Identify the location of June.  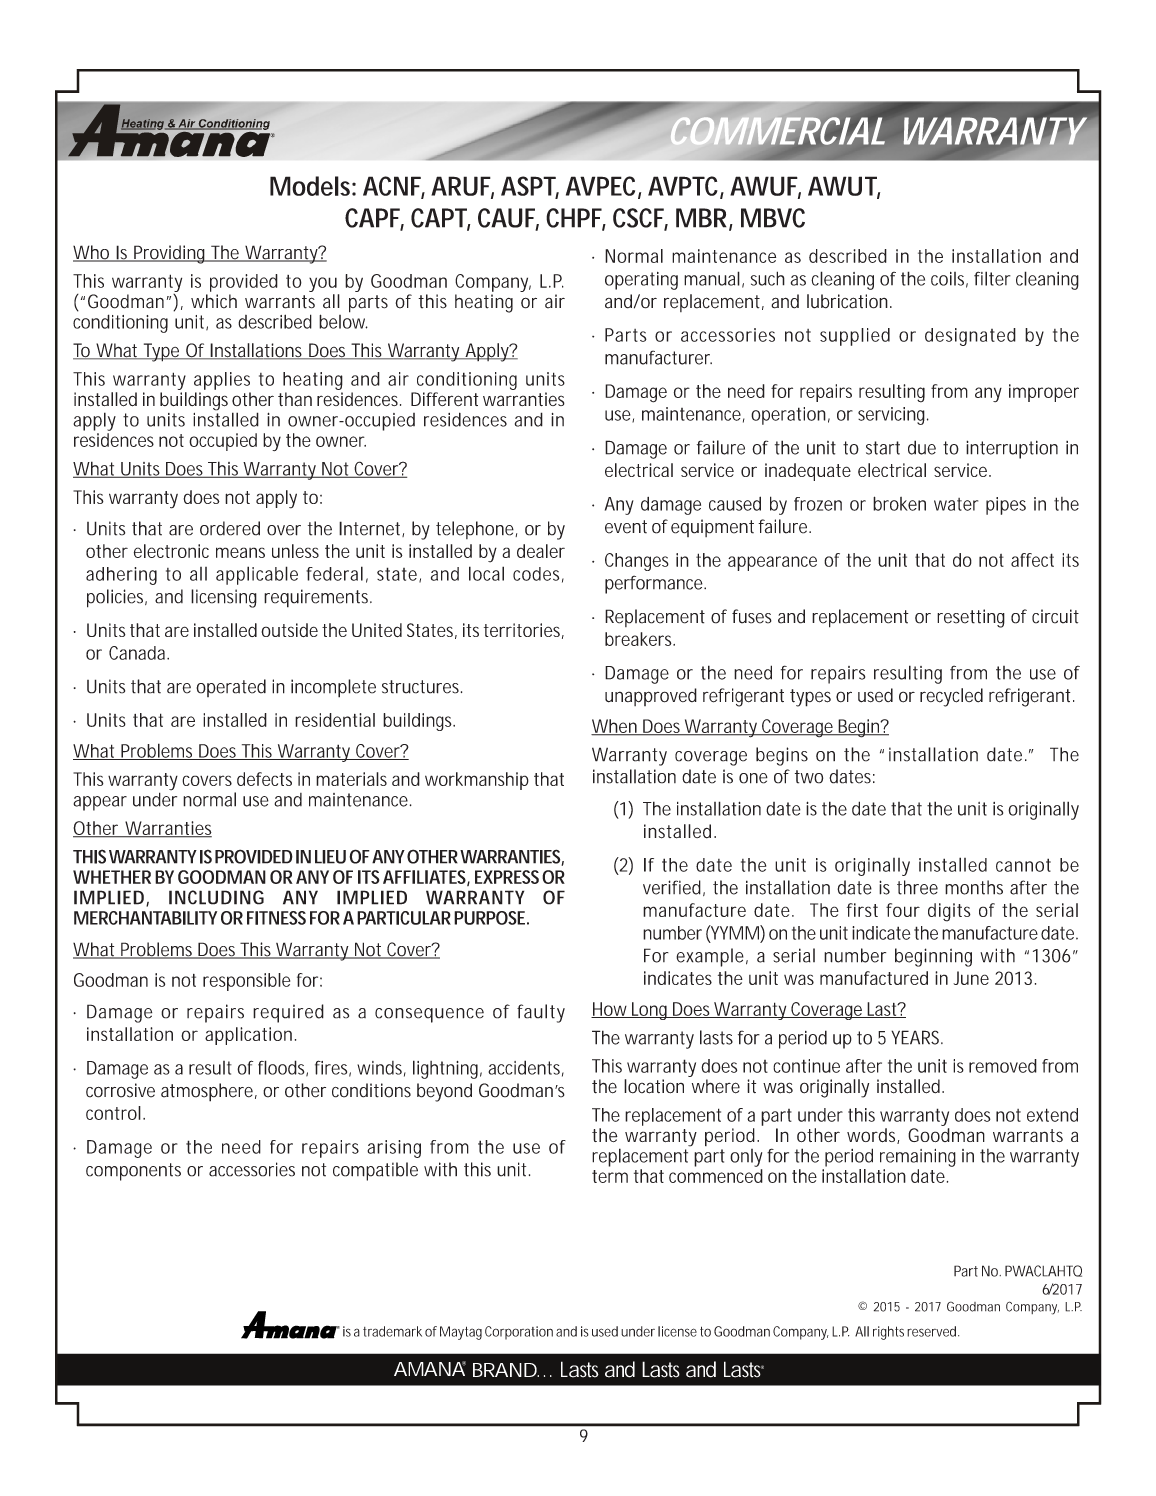
(971, 978).
